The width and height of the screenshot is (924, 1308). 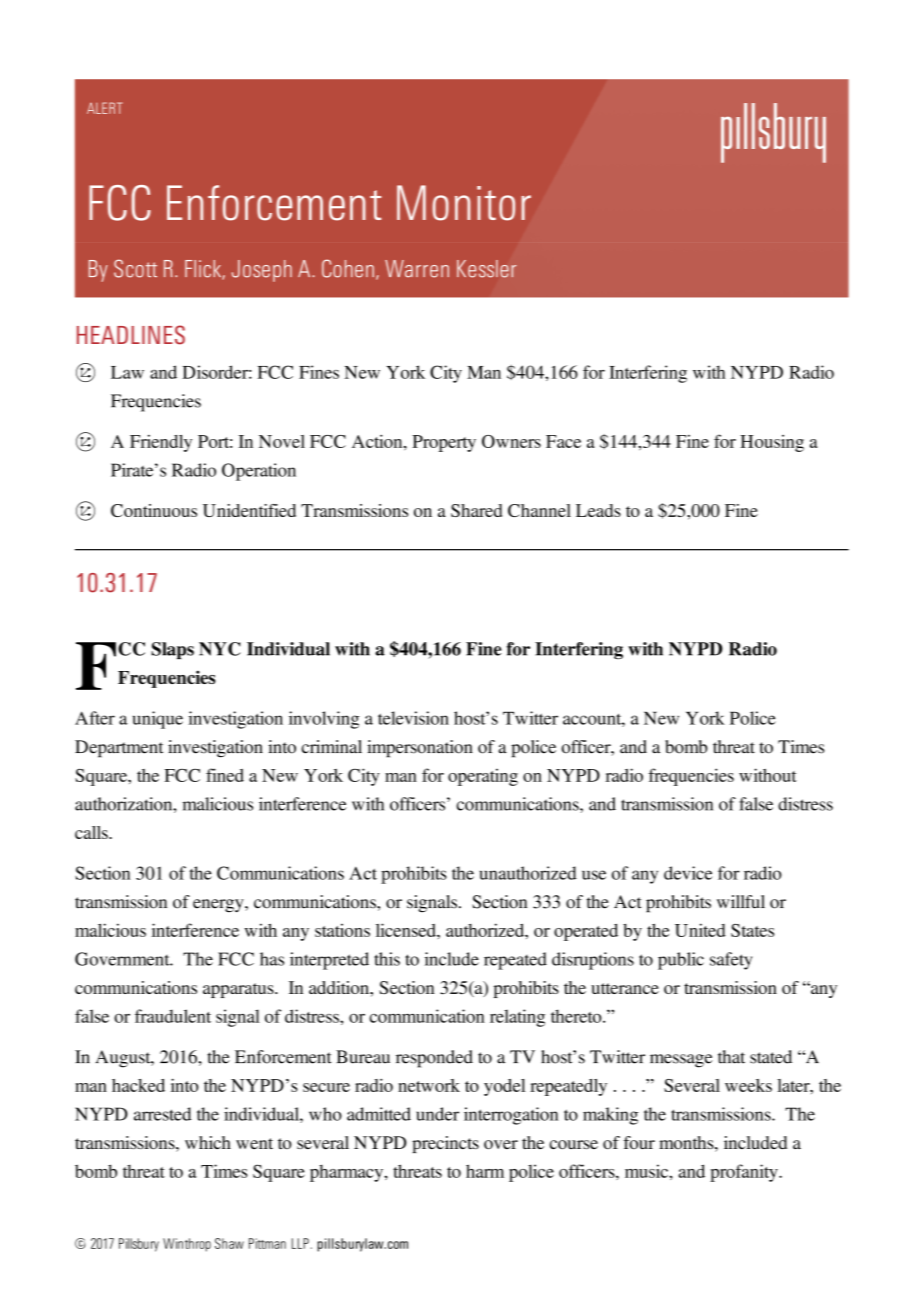 What do you see at coordinates (187, 1245) in the screenshot?
I see `Winthrop` at bounding box center [187, 1245].
